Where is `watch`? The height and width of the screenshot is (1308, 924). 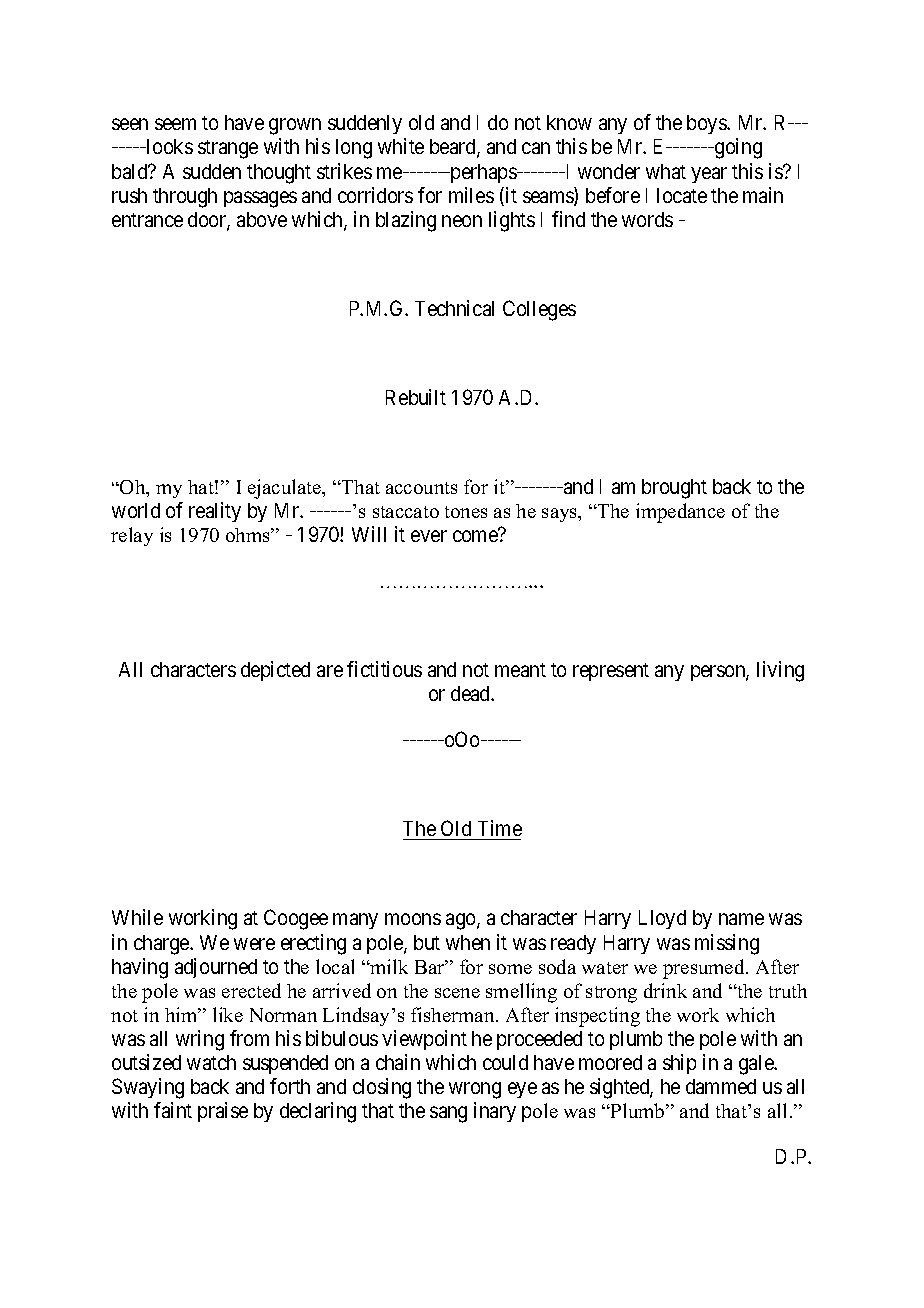 watch is located at coordinates (211, 1062).
